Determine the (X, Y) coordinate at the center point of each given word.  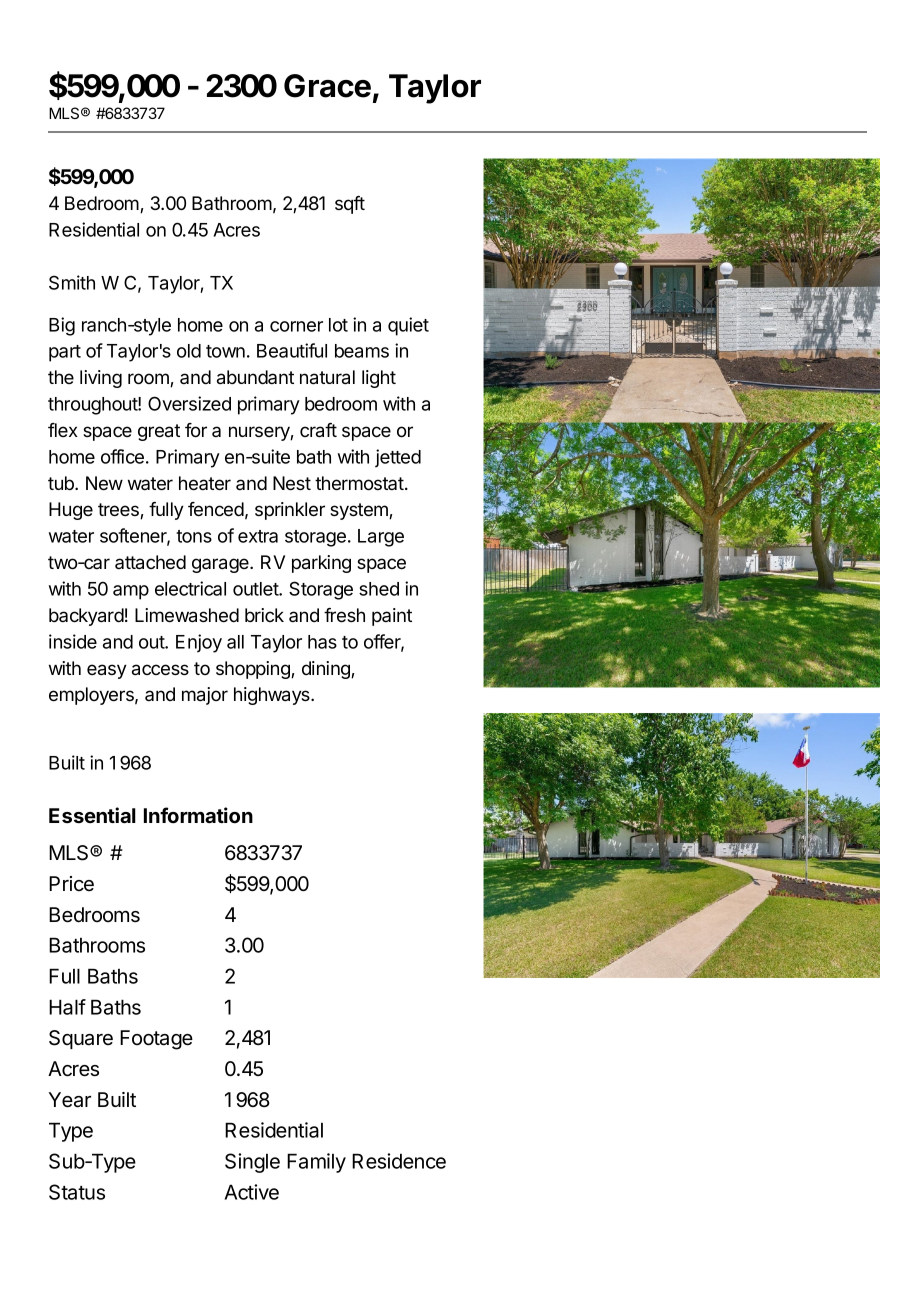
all (235, 642)
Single (252, 1163)
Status (77, 1192)
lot (338, 325)
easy (107, 671)
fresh (344, 615)
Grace (327, 86)
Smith (72, 282)
